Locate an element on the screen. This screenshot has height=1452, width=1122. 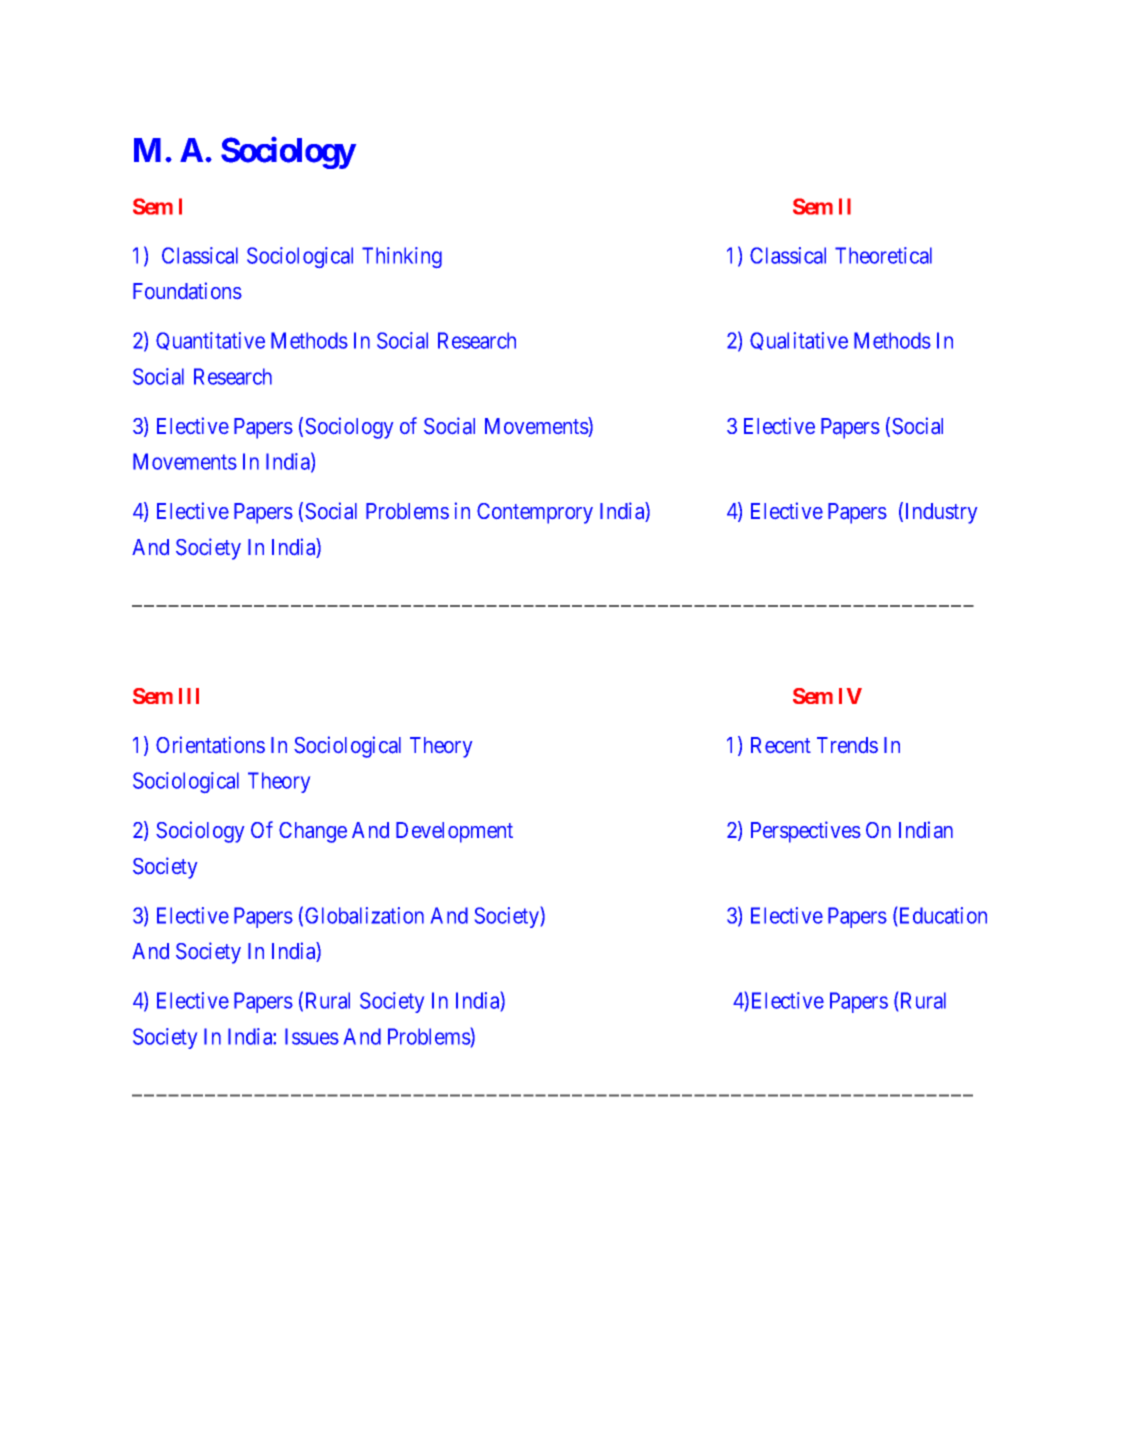
Change is located at coordinates (313, 832).
